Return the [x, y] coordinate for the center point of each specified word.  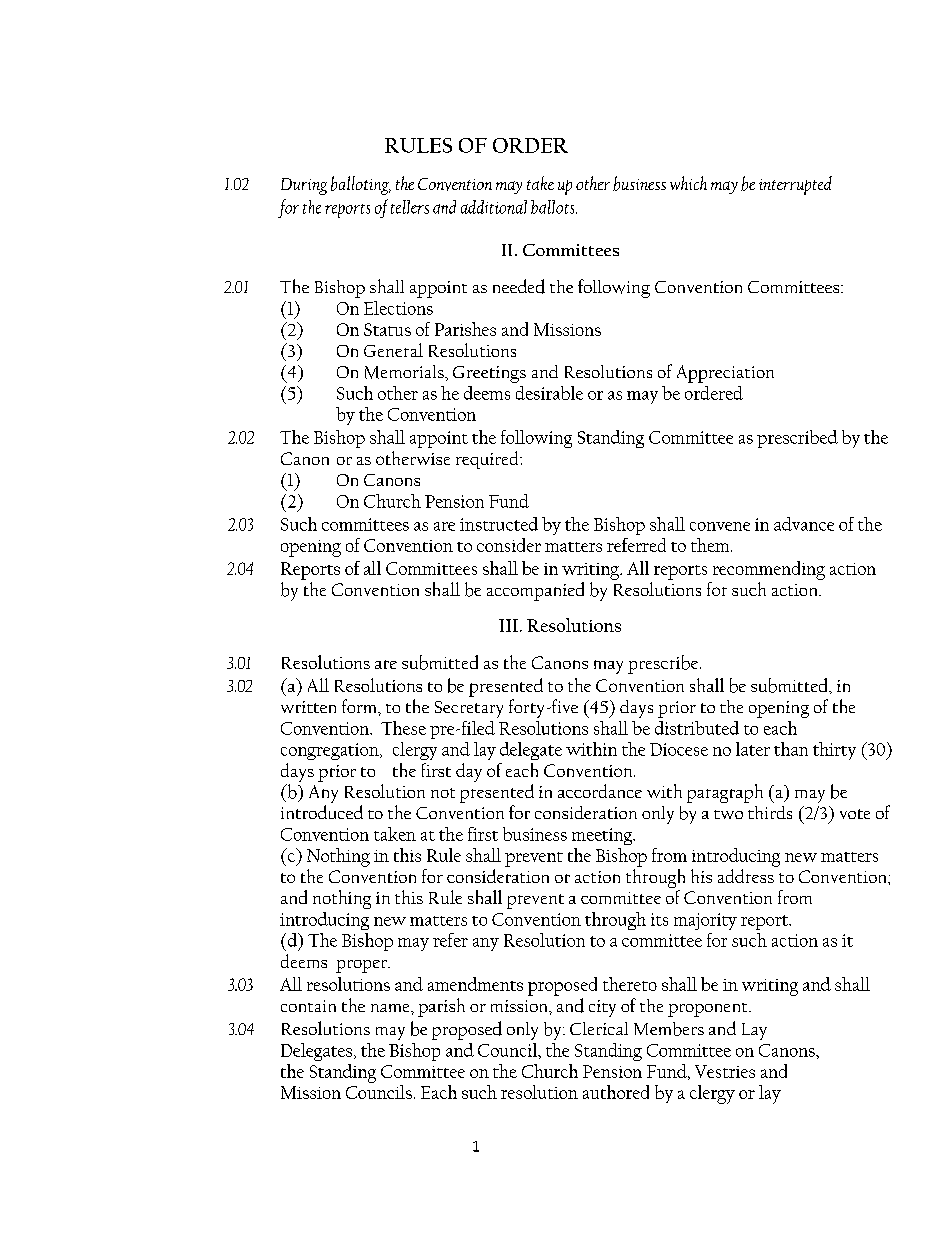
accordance [600, 791]
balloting [361, 185]
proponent [709, 1010]
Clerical [599, 1028]
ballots [554, 207]
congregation [331, 751]
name [391, 1008]
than [791, 749]
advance [804, 524]
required [489, 460]
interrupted [795, 185]
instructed [499, 524]
